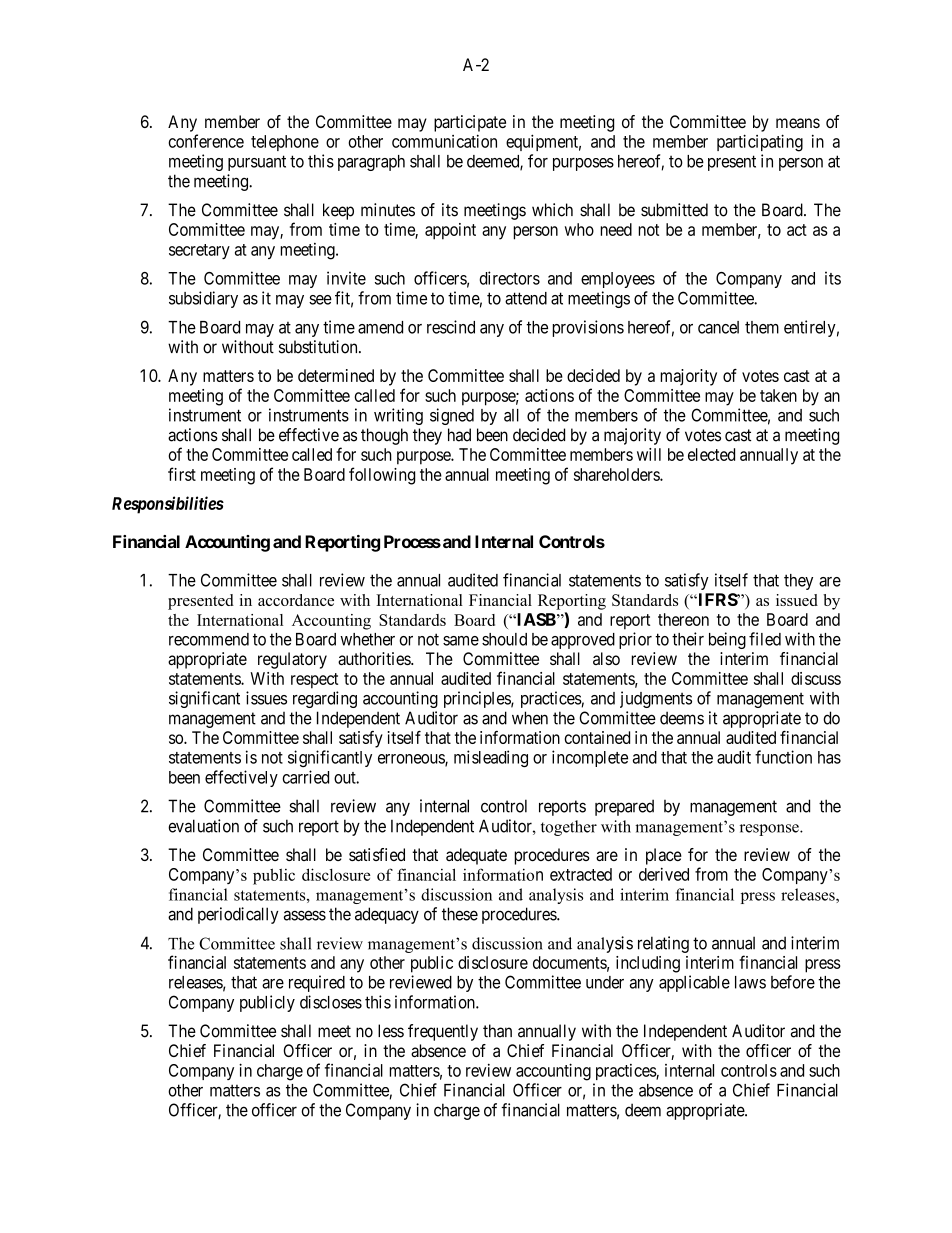 The width and height of the image is (952, 1233). I want to click on elected, so click(711, 454).
